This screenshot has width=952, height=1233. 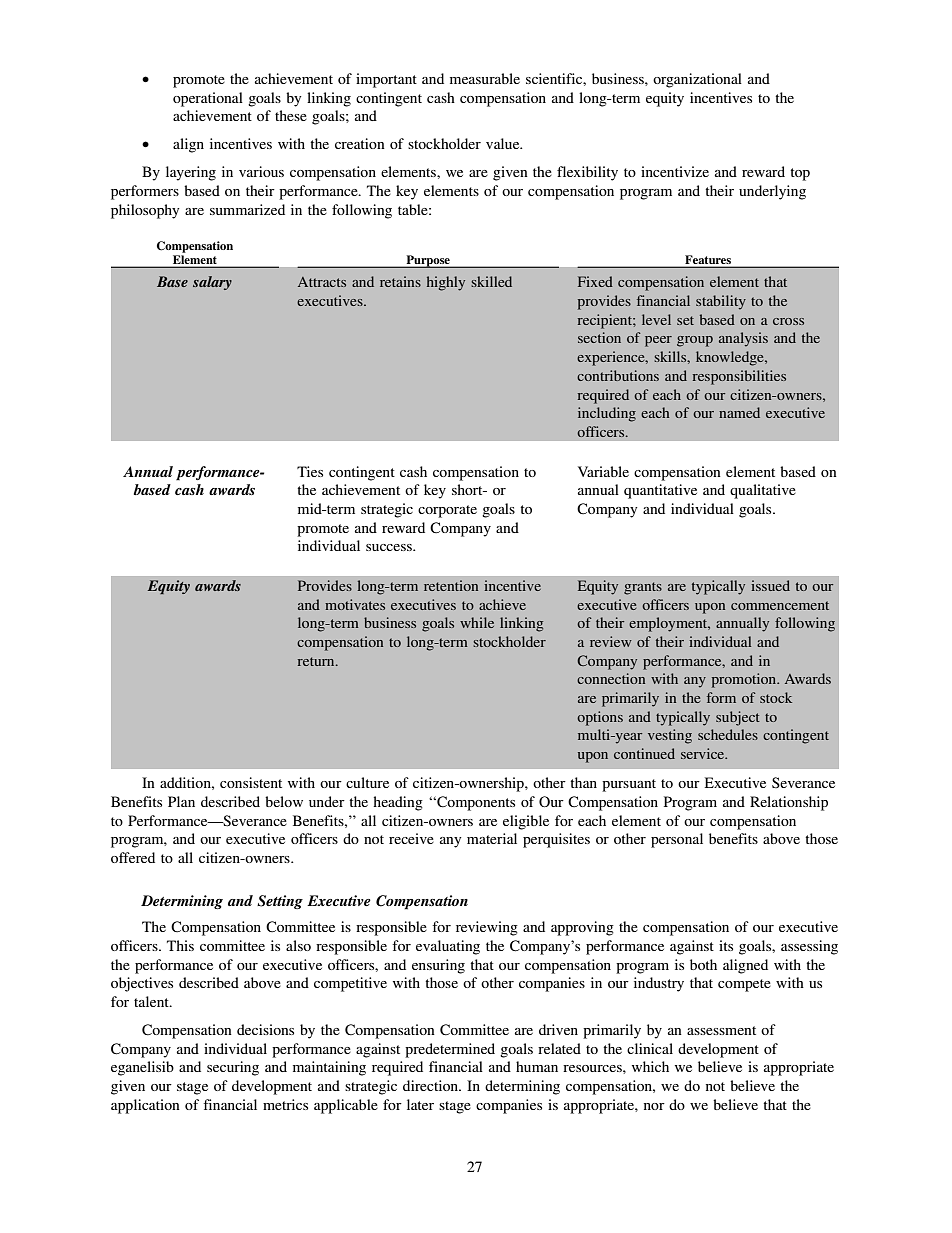 I want to click on organizational, so click(x=697, y=80).
